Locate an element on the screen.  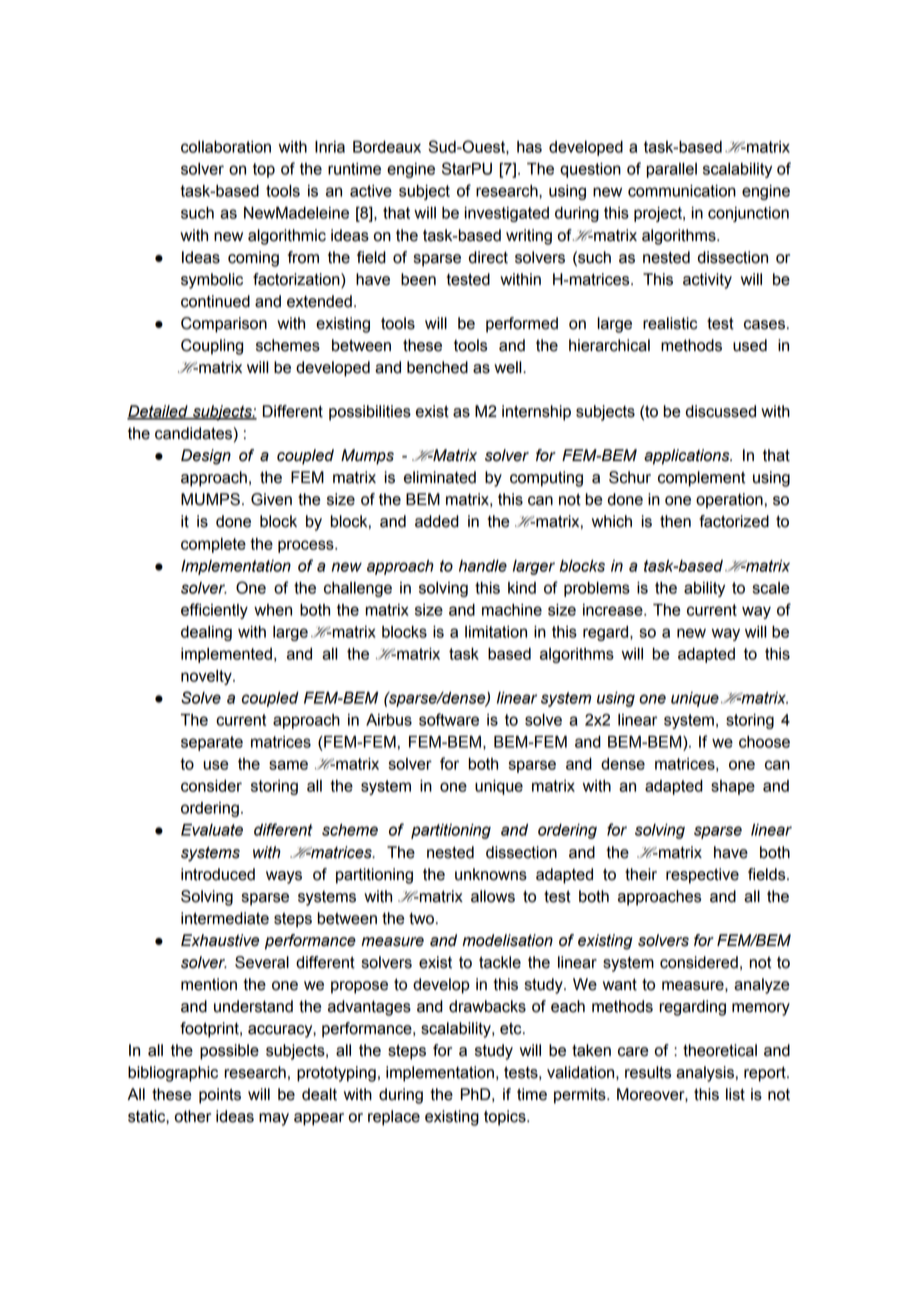
collaboration is located at coordinates (226, 147).
